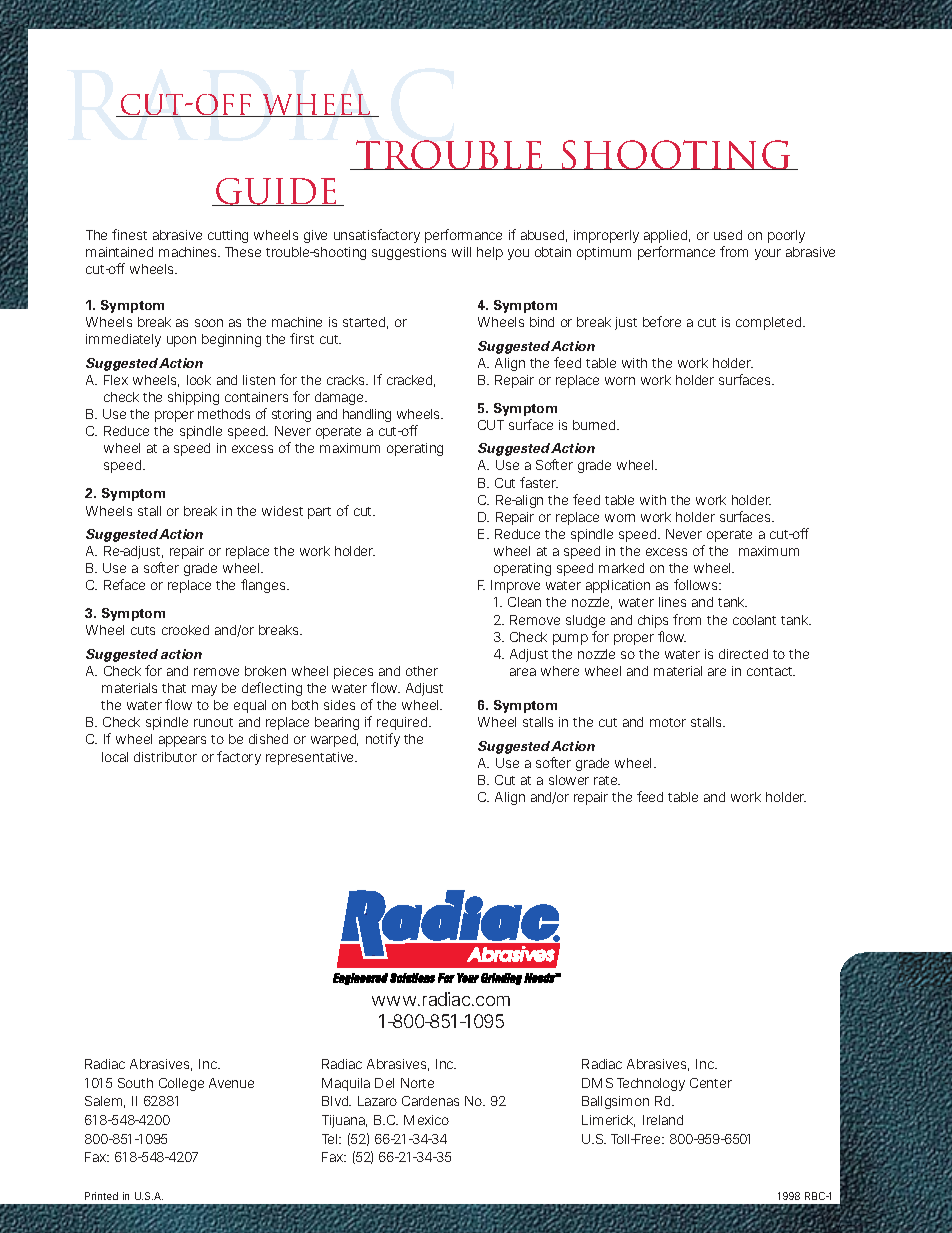  What do you see at coordinates (768, 254) in the image?
I see `your` at bounding box center [768, 254].
